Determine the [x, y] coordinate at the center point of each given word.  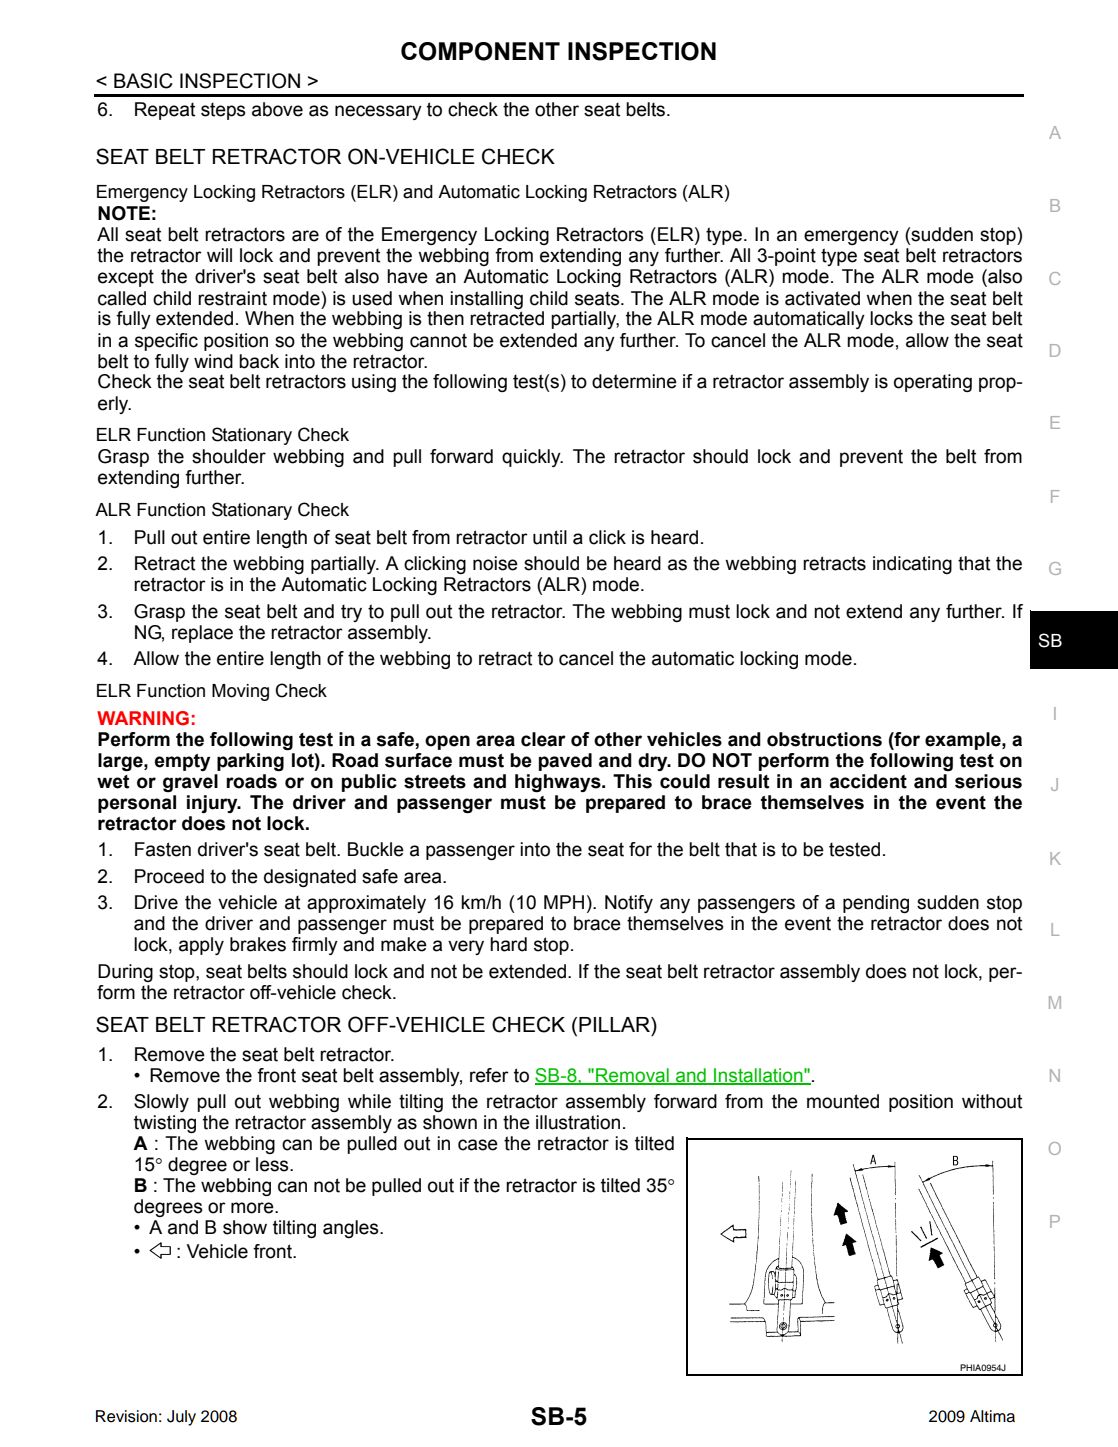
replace [202, 634]
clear [543, 739]
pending [876, 904]
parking [250, 762]
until [550, 537]
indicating [912, 565]
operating [933, 383]
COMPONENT [480, 51]
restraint [232, 298]
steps [223, 111]
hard [508, 944]
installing [486, 300]
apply [201, 946]
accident [868, 781]
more [253, 1208]
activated [822, 298]
